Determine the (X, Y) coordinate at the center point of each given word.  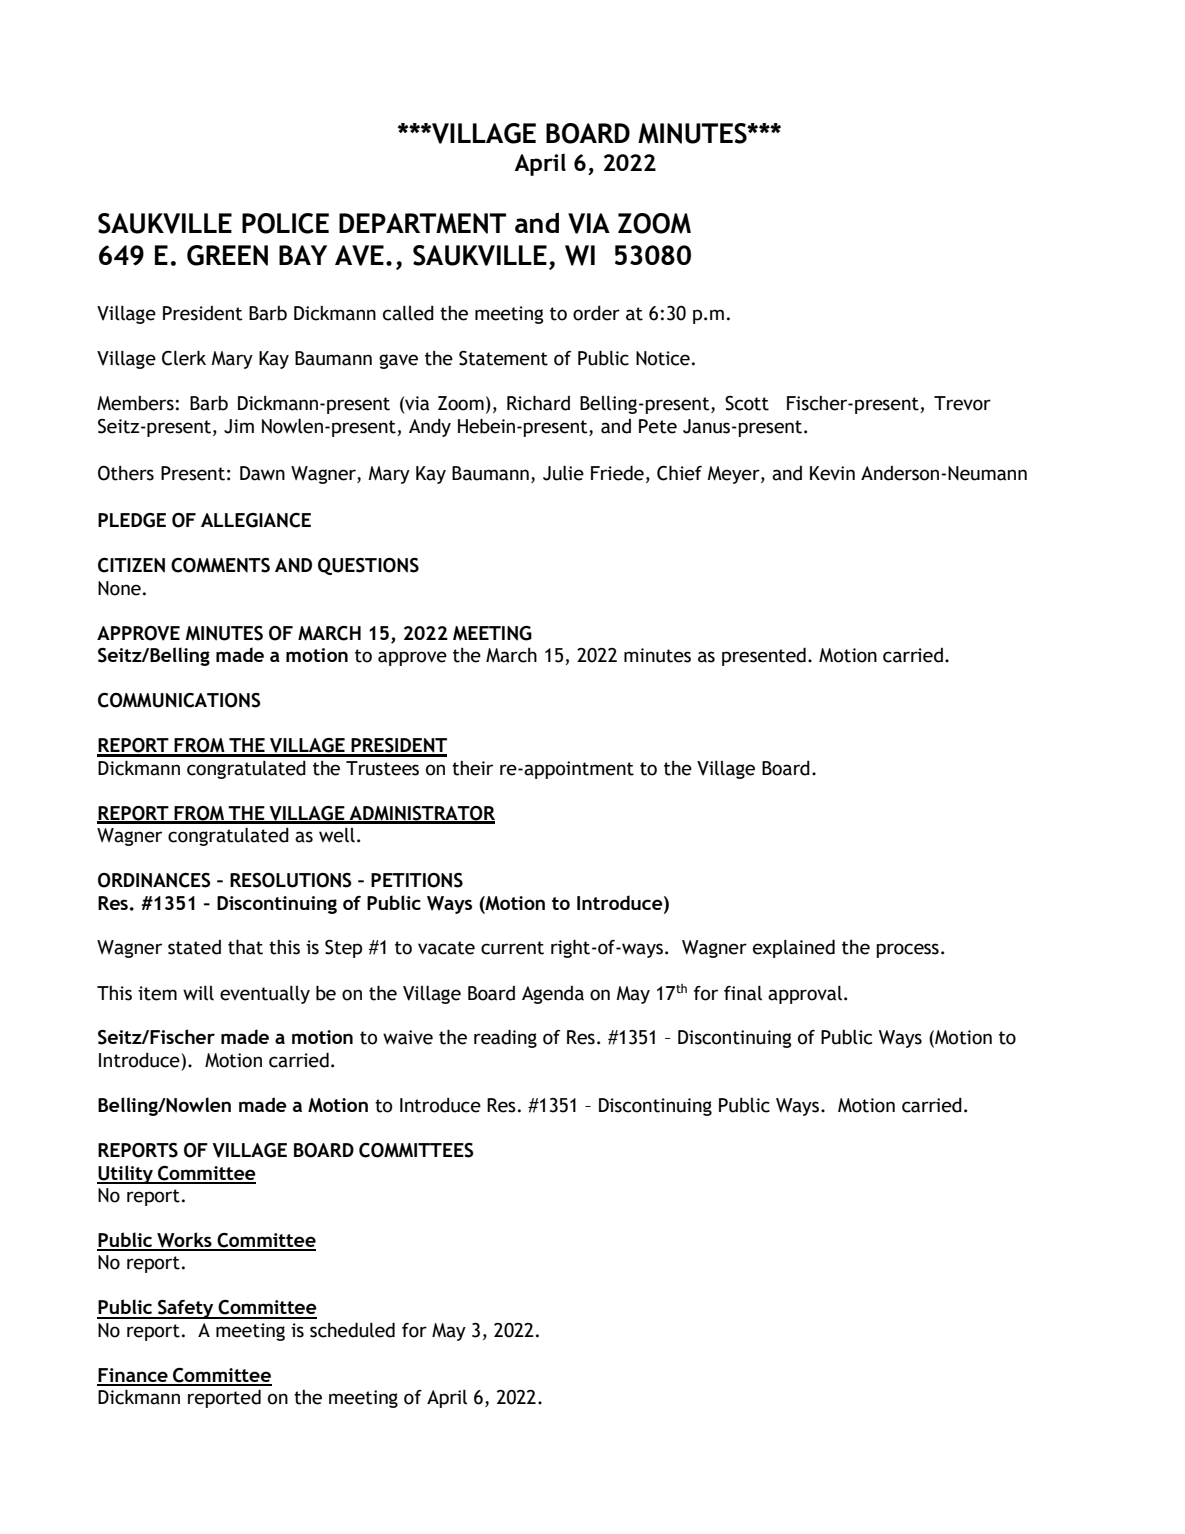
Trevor (962, 403)
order (596, 313)
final (743, 993)
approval (805, 995)
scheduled (352, 1330)
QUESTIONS (368, 566)
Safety (186, 1309)
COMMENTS (220, 565)
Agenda (553, 995)
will (198, 993)
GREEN (227, 255)
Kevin (832, 473)
